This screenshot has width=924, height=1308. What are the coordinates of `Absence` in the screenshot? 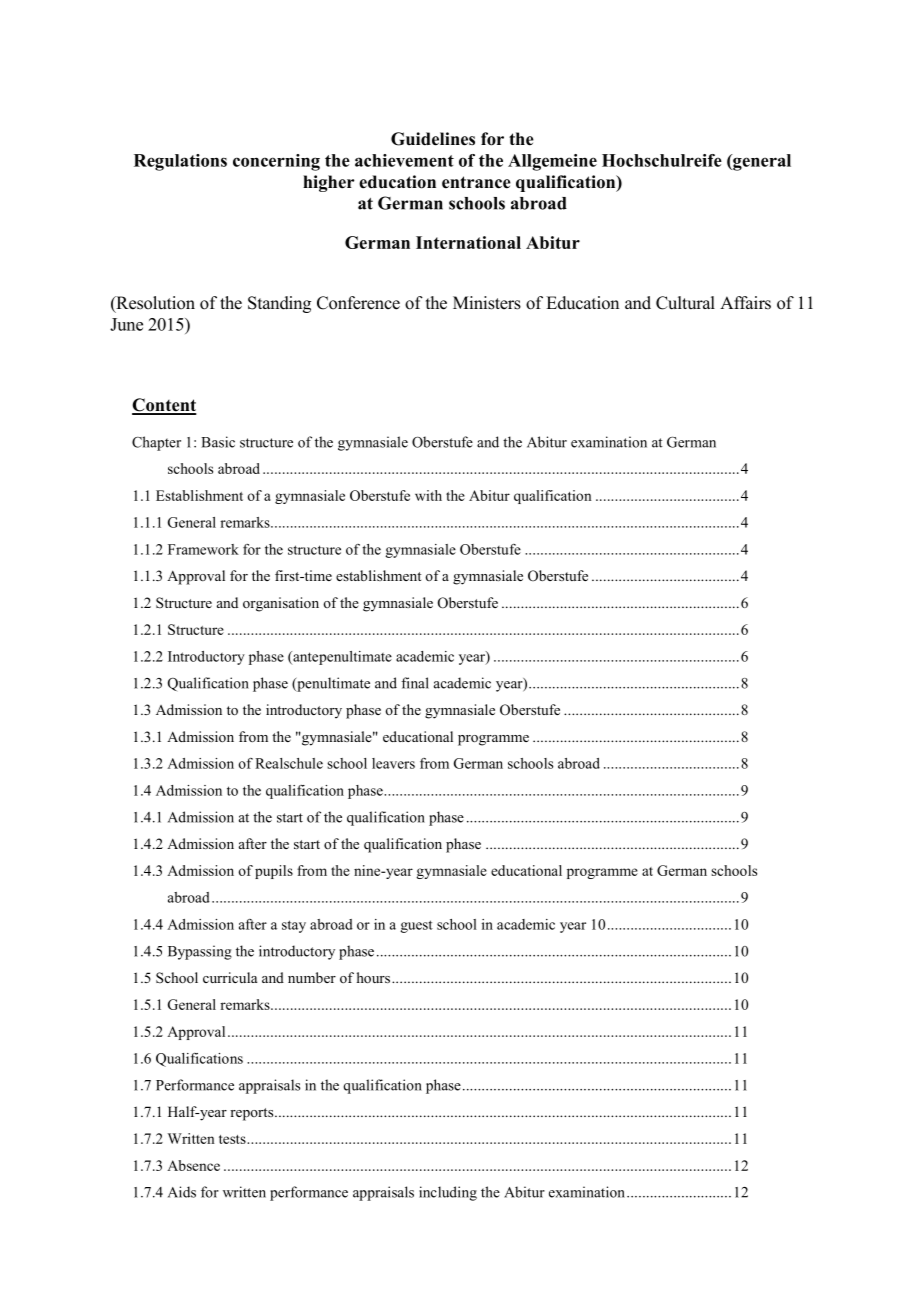 It's located at (193, 1165).
